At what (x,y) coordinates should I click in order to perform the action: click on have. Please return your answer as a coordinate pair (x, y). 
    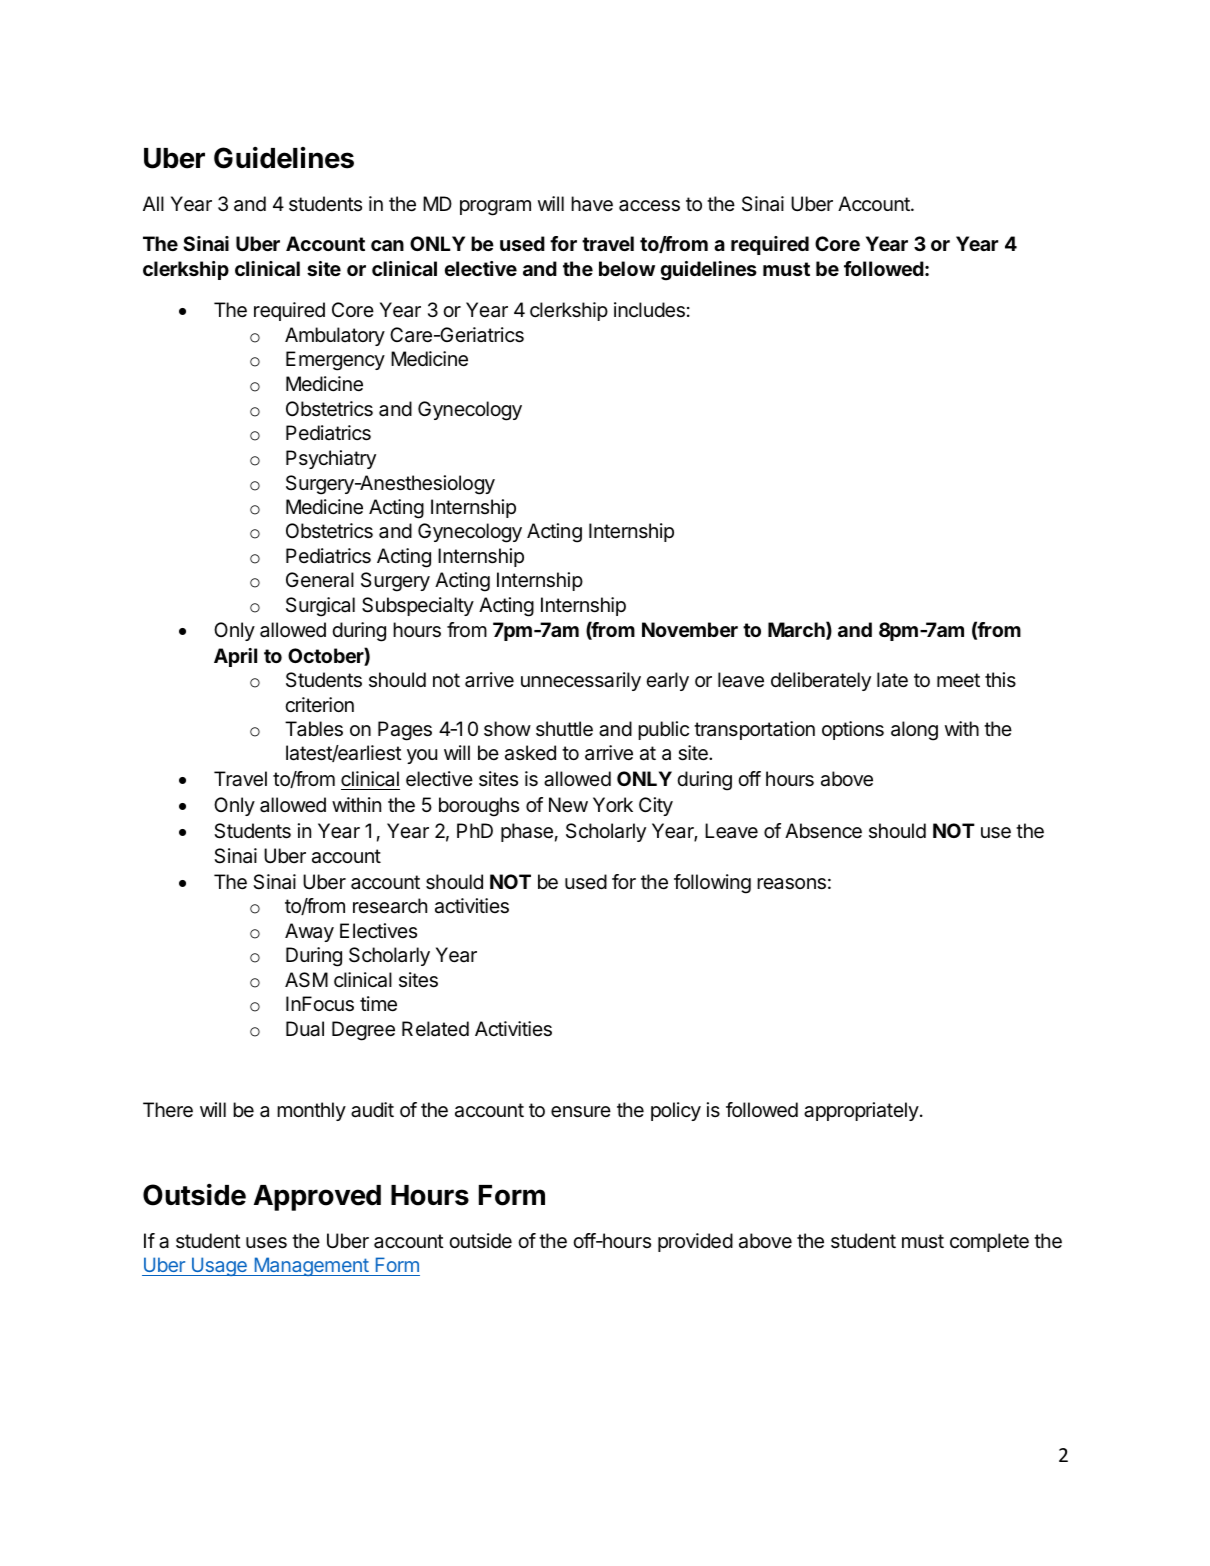
    Looking at the image, I should click on (592, 204).
